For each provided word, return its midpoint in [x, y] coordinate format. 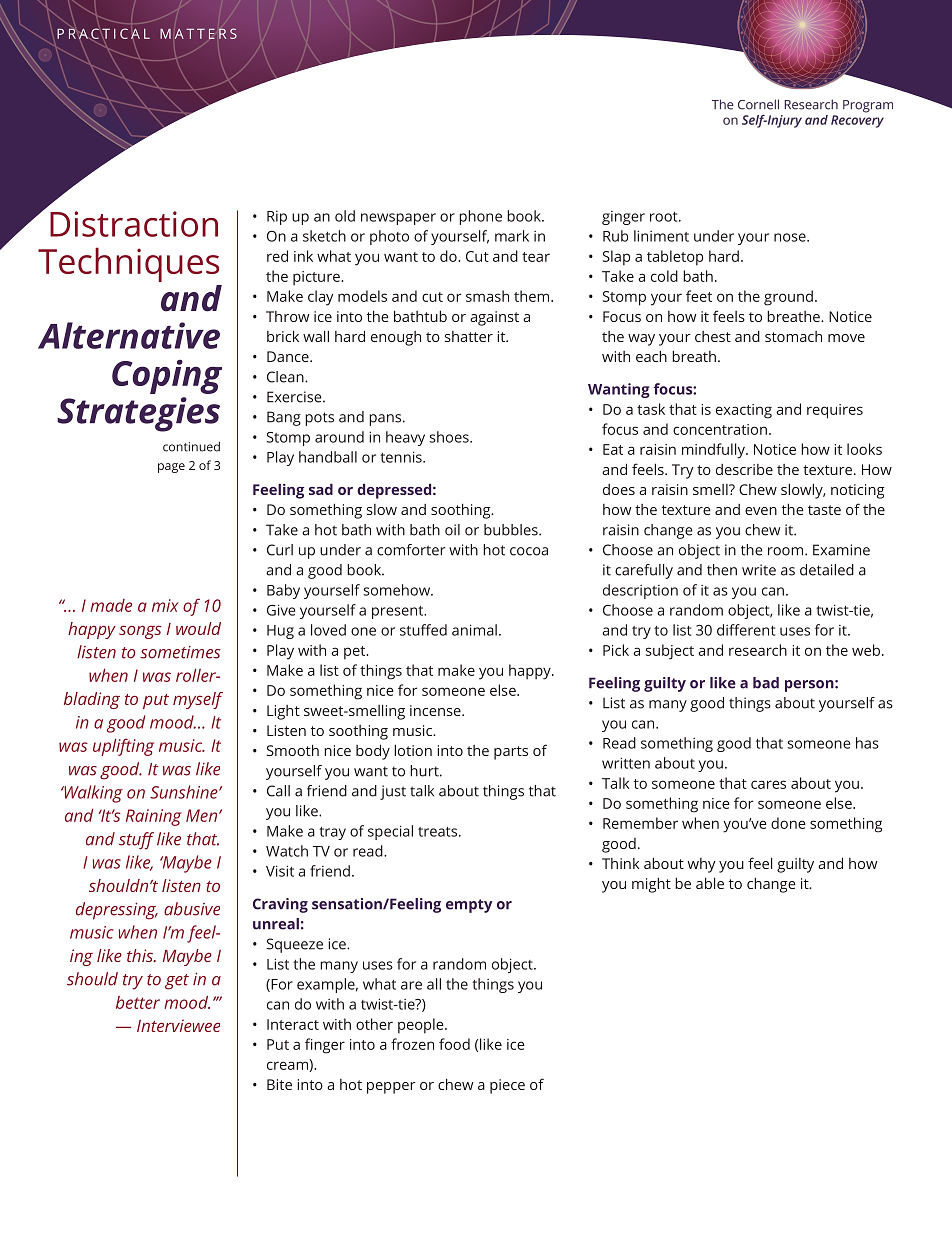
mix [165, 605]
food [454, 1044]
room [785, 551]
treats [439, 832]
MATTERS [198, 33]
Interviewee [178, 1025]
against [494, 318]
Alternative [129, 335]
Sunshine [185, 792]
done [788, 823]
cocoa [529, 551]
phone [480, 217]
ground [788, 298]
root [665, 217]
